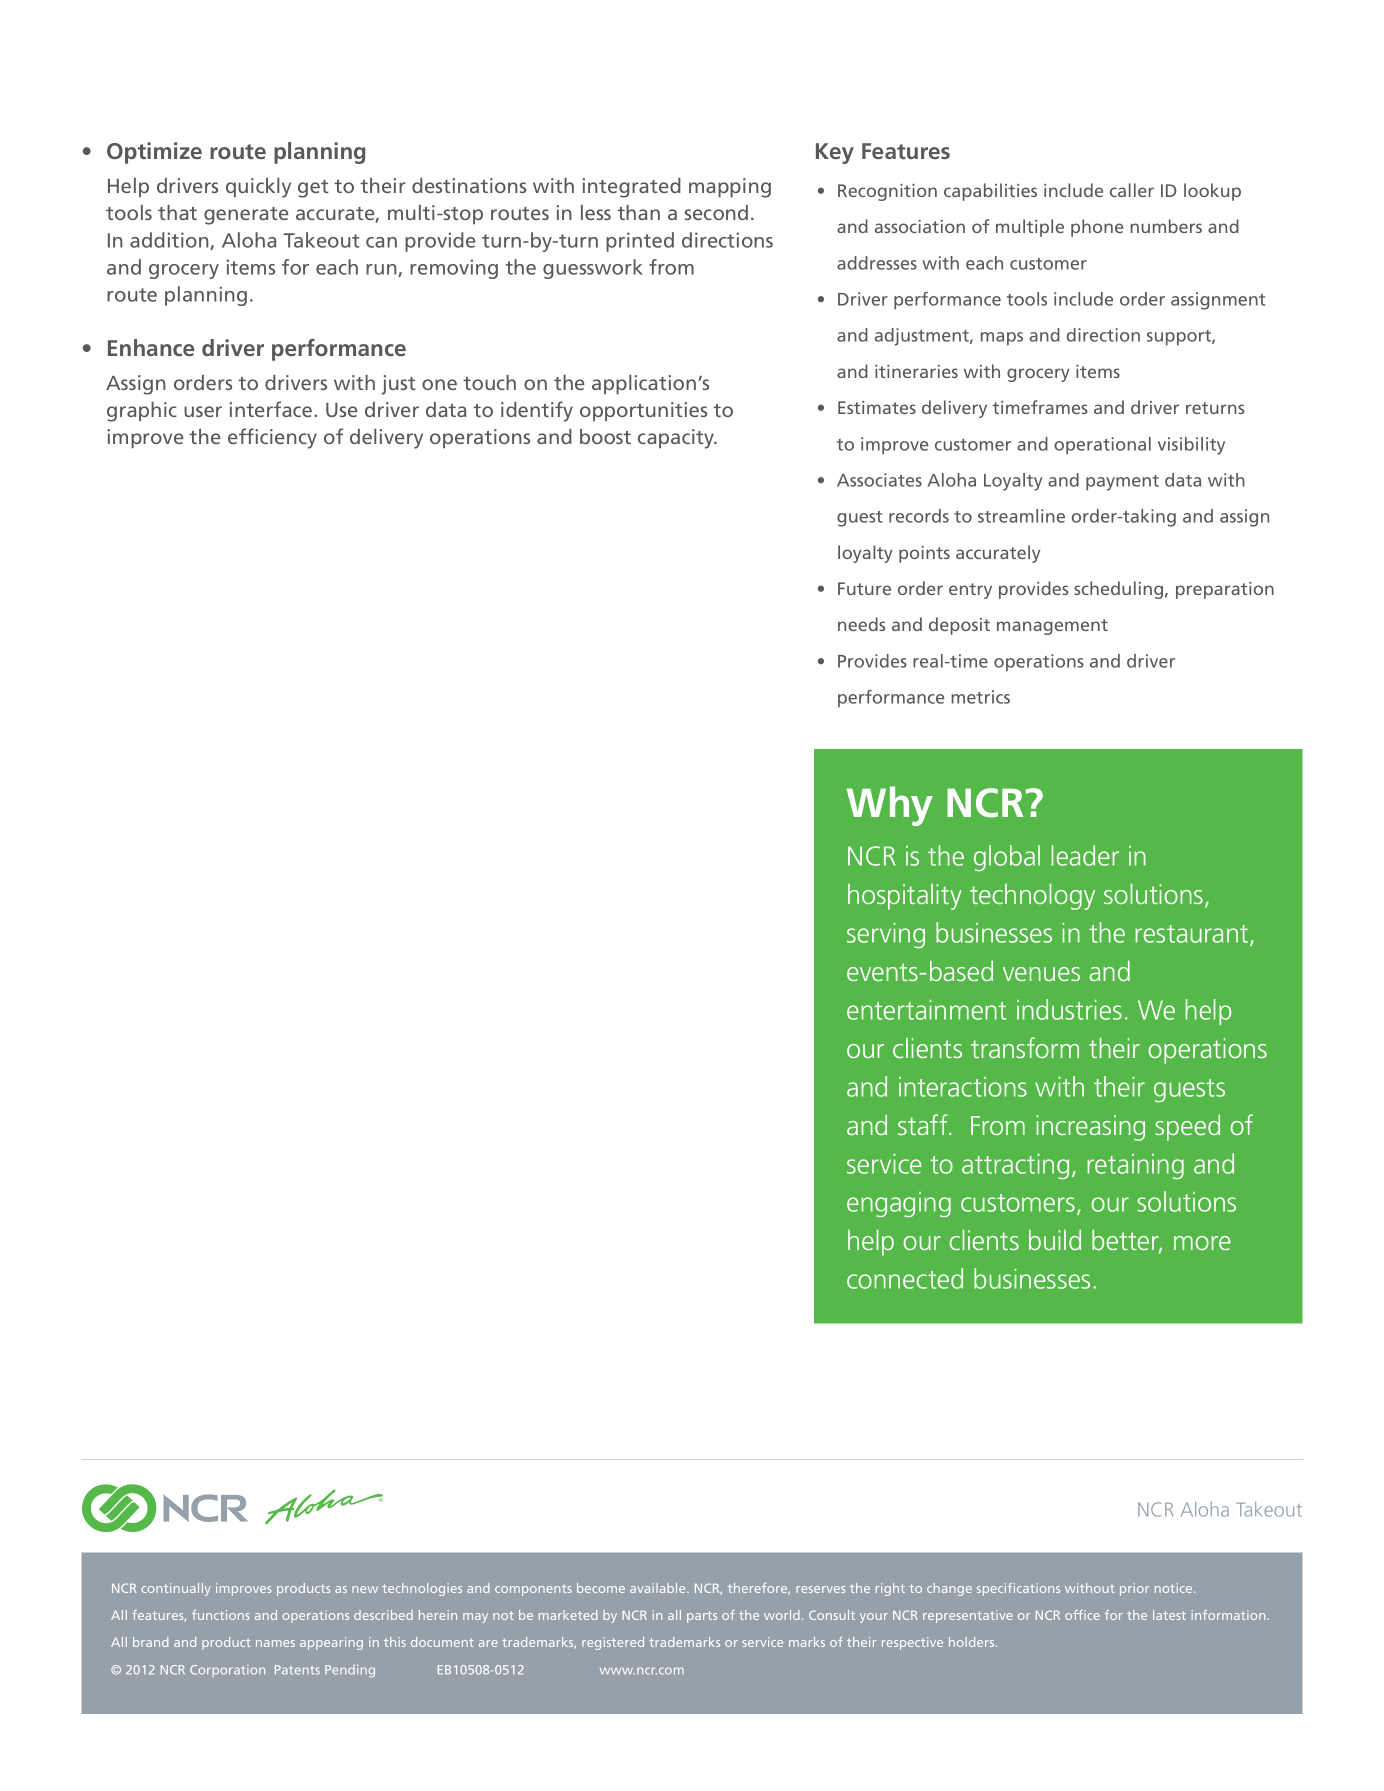 This screenshot has height=1791, width=1384. Describe the element at coordinates (272, 438) in the screenshot. I see `efficiency` at that location.
